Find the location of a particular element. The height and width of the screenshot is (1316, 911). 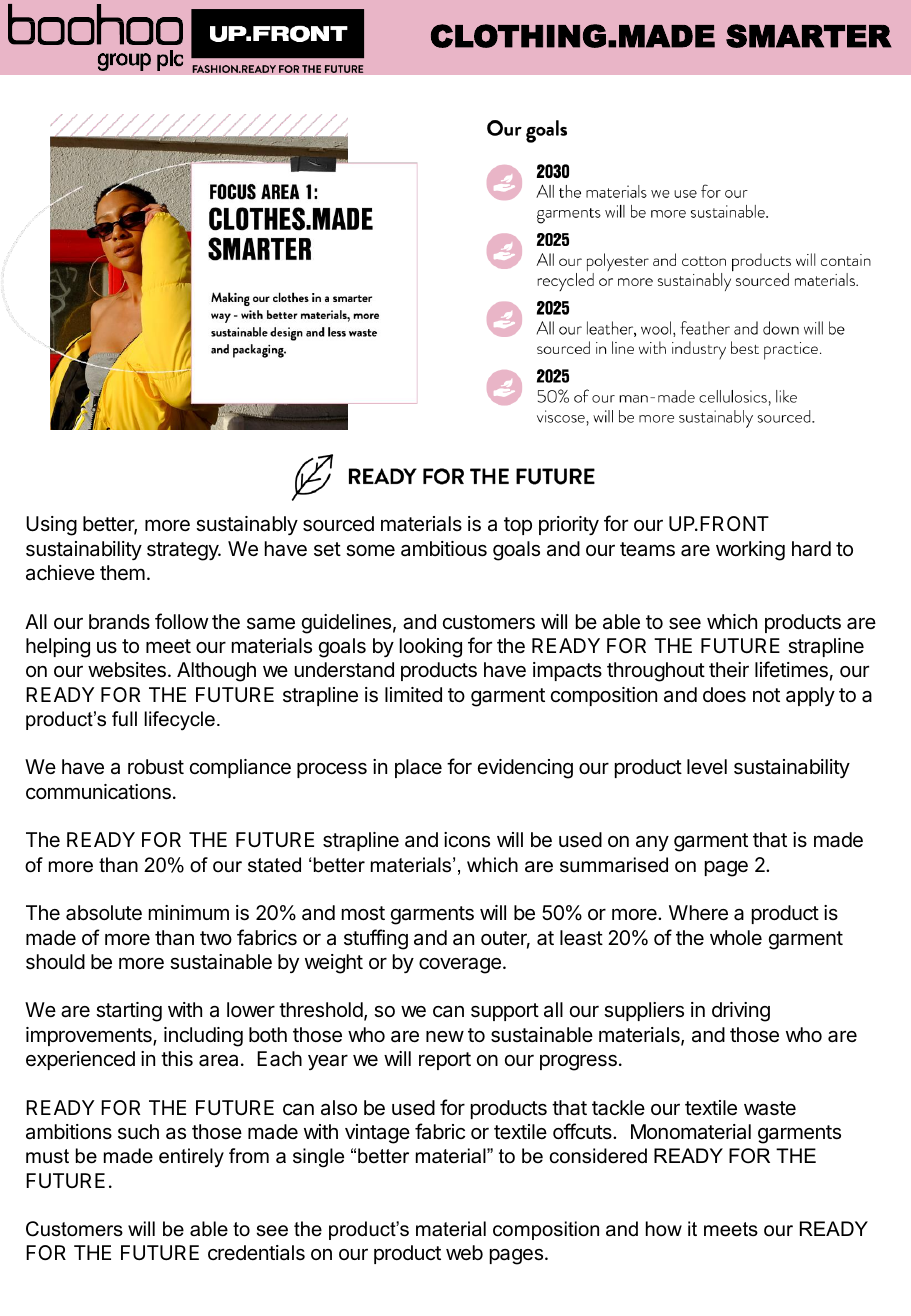

SMARTER is located at coordinates (808, 36).
